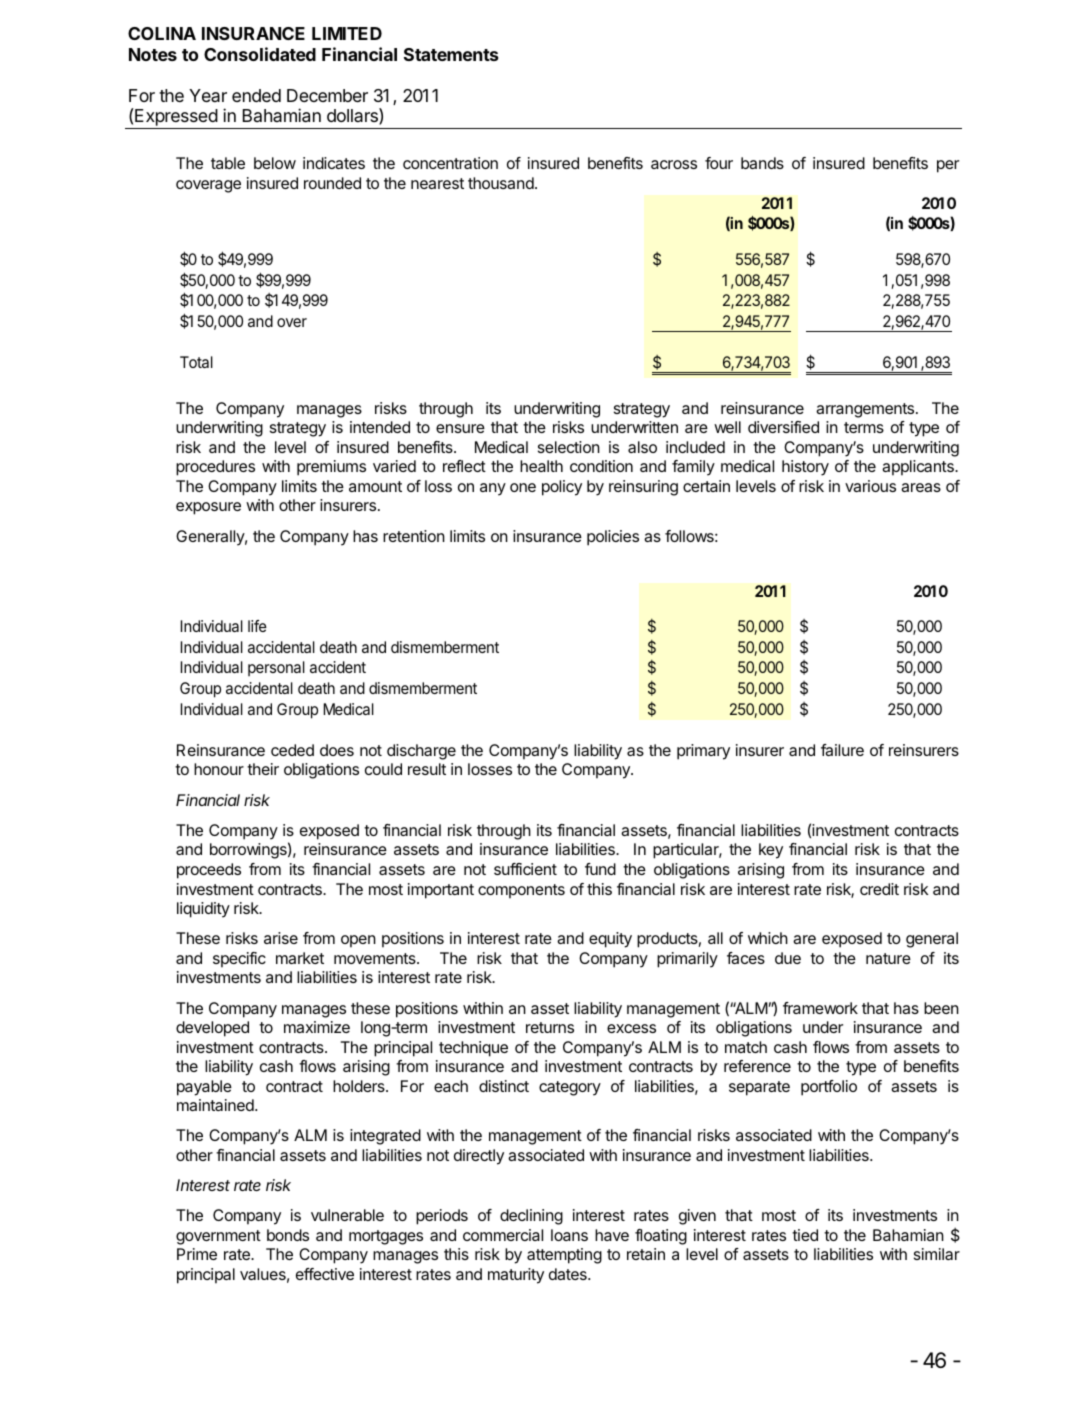 This screenshot has width=1087, height=1407. I want to click on selection, so click(569, 447).
